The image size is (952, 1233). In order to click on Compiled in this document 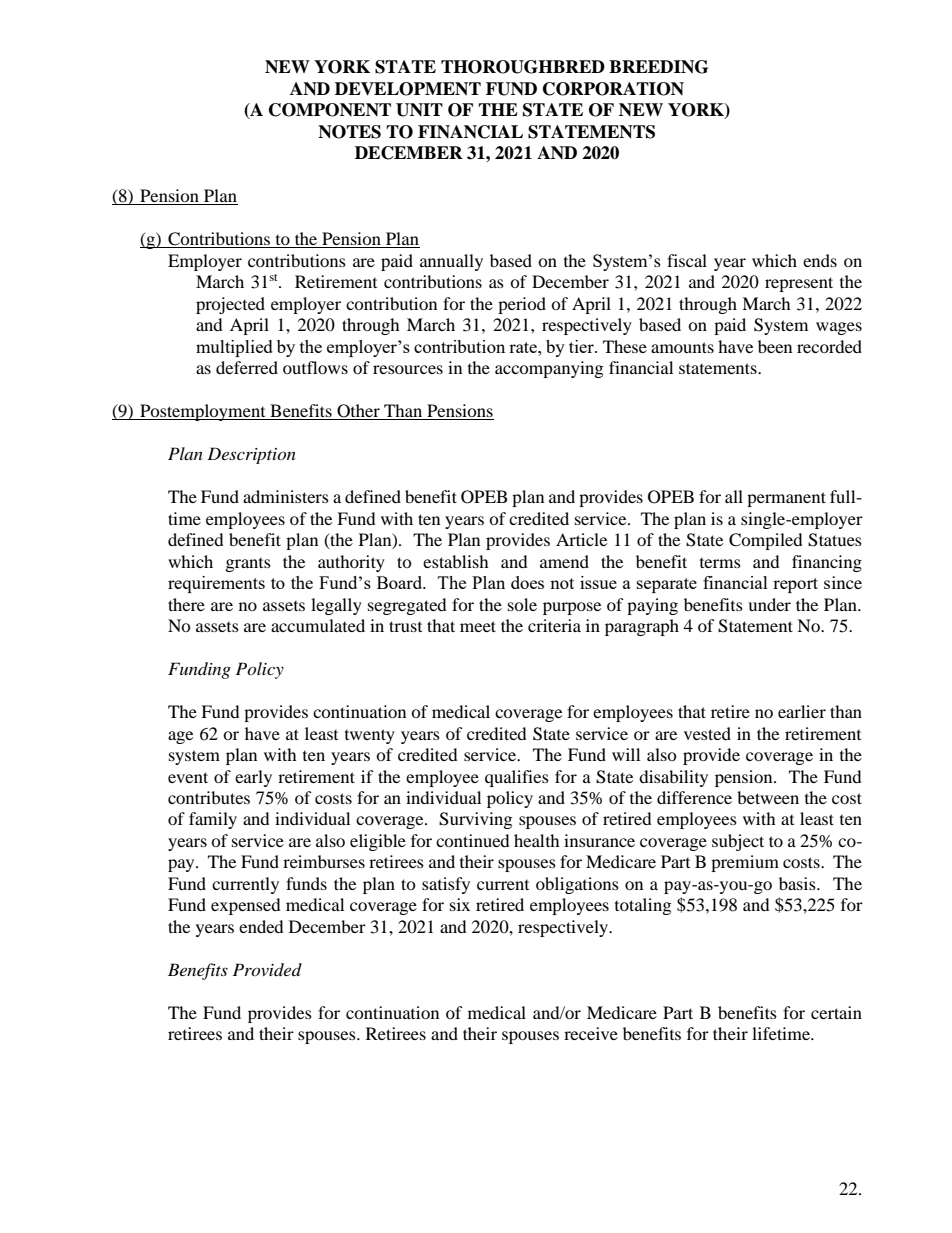, I will do `click(766, 541)`.
